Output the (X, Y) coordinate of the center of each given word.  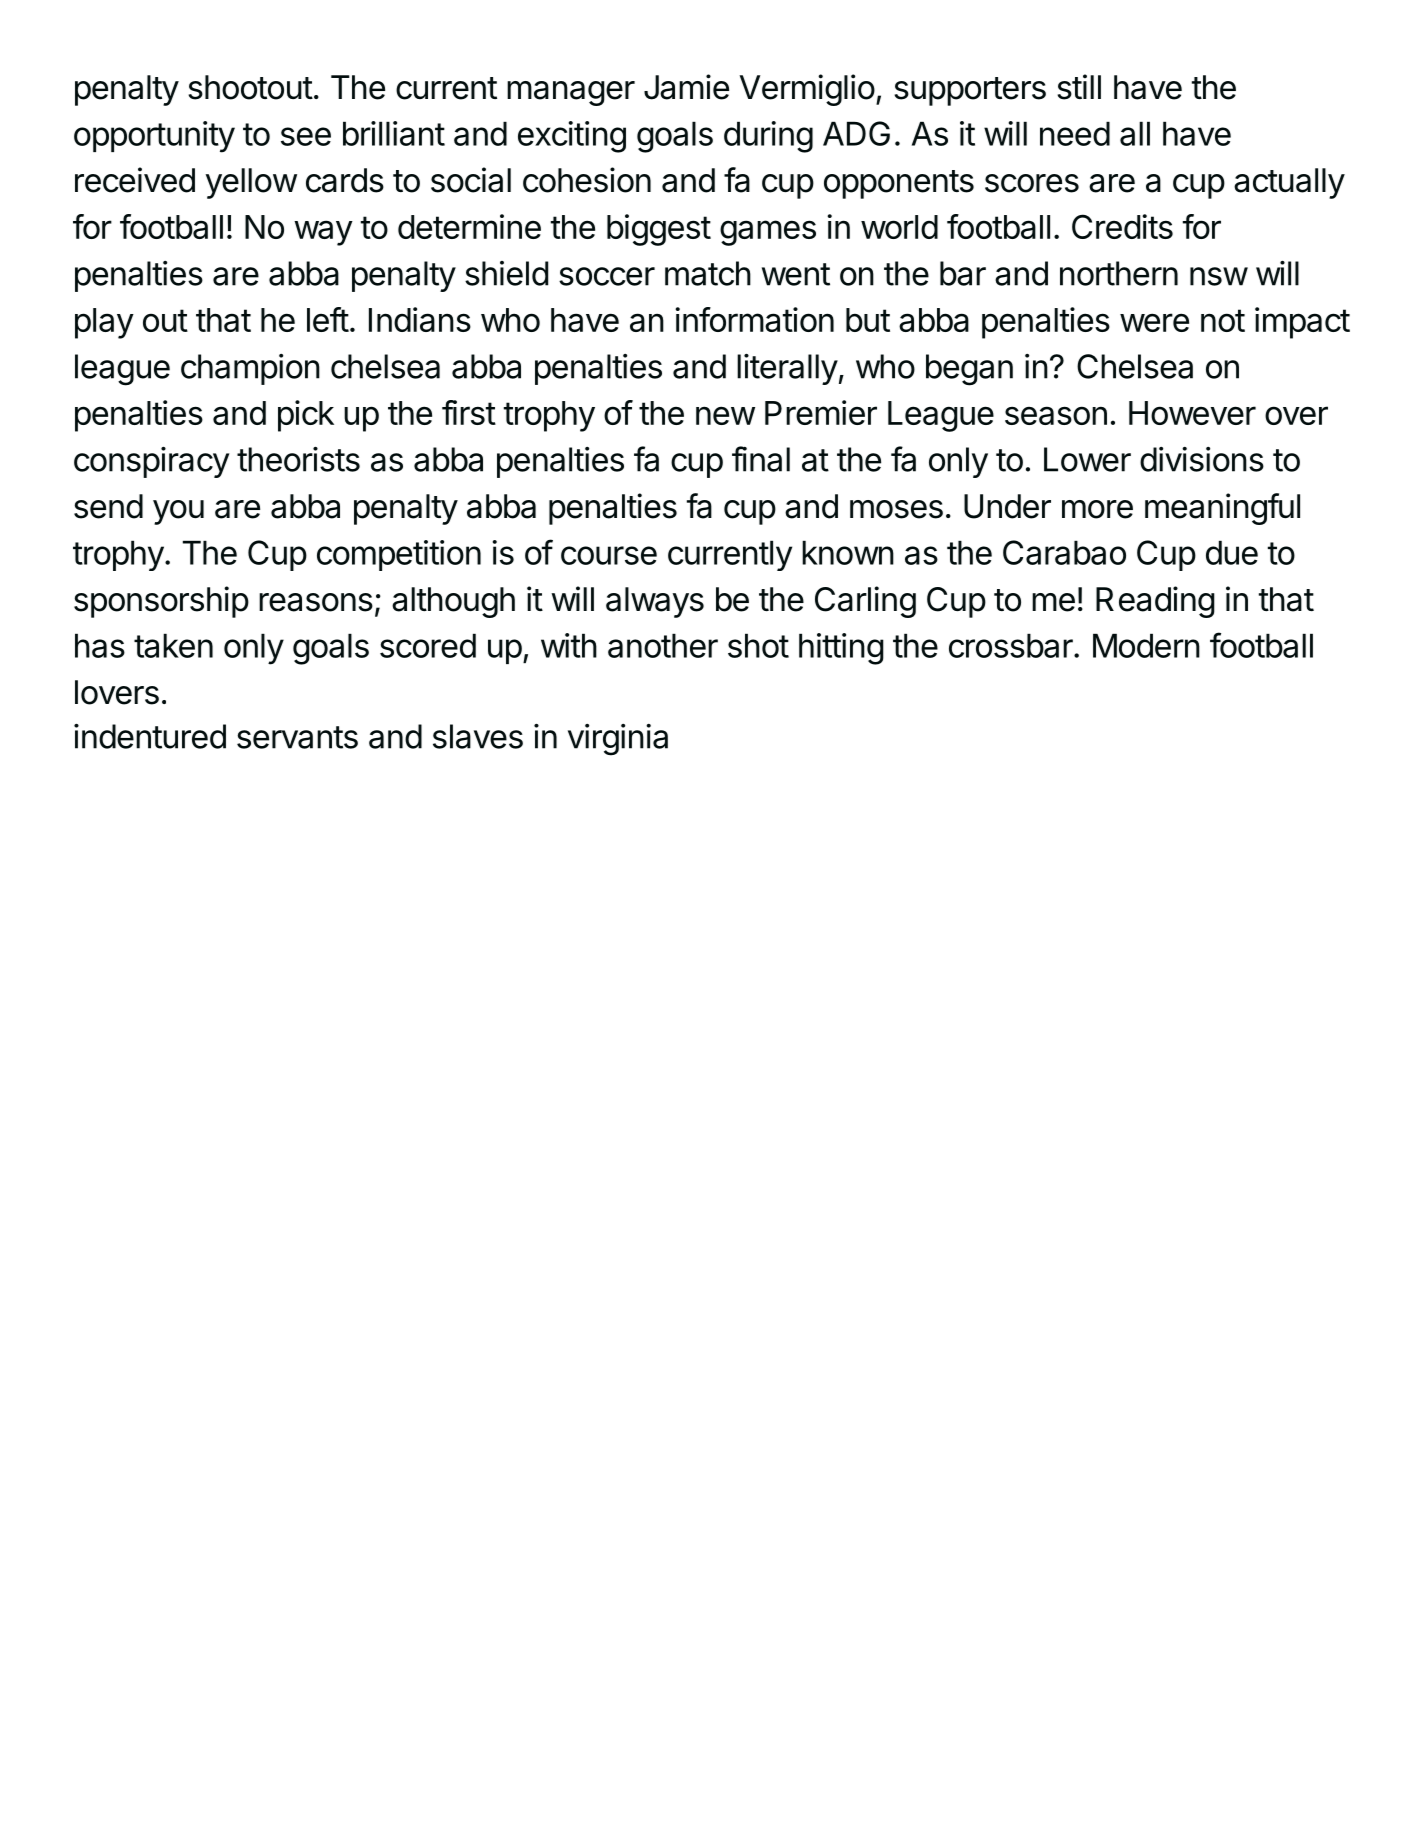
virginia (618, 740)
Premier (821, 412)
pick (306, 416)
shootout (250, 87)
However (1192, 413)
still (1079, 87)
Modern (1146, 645)
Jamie (686, 87)
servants (297, 737)
